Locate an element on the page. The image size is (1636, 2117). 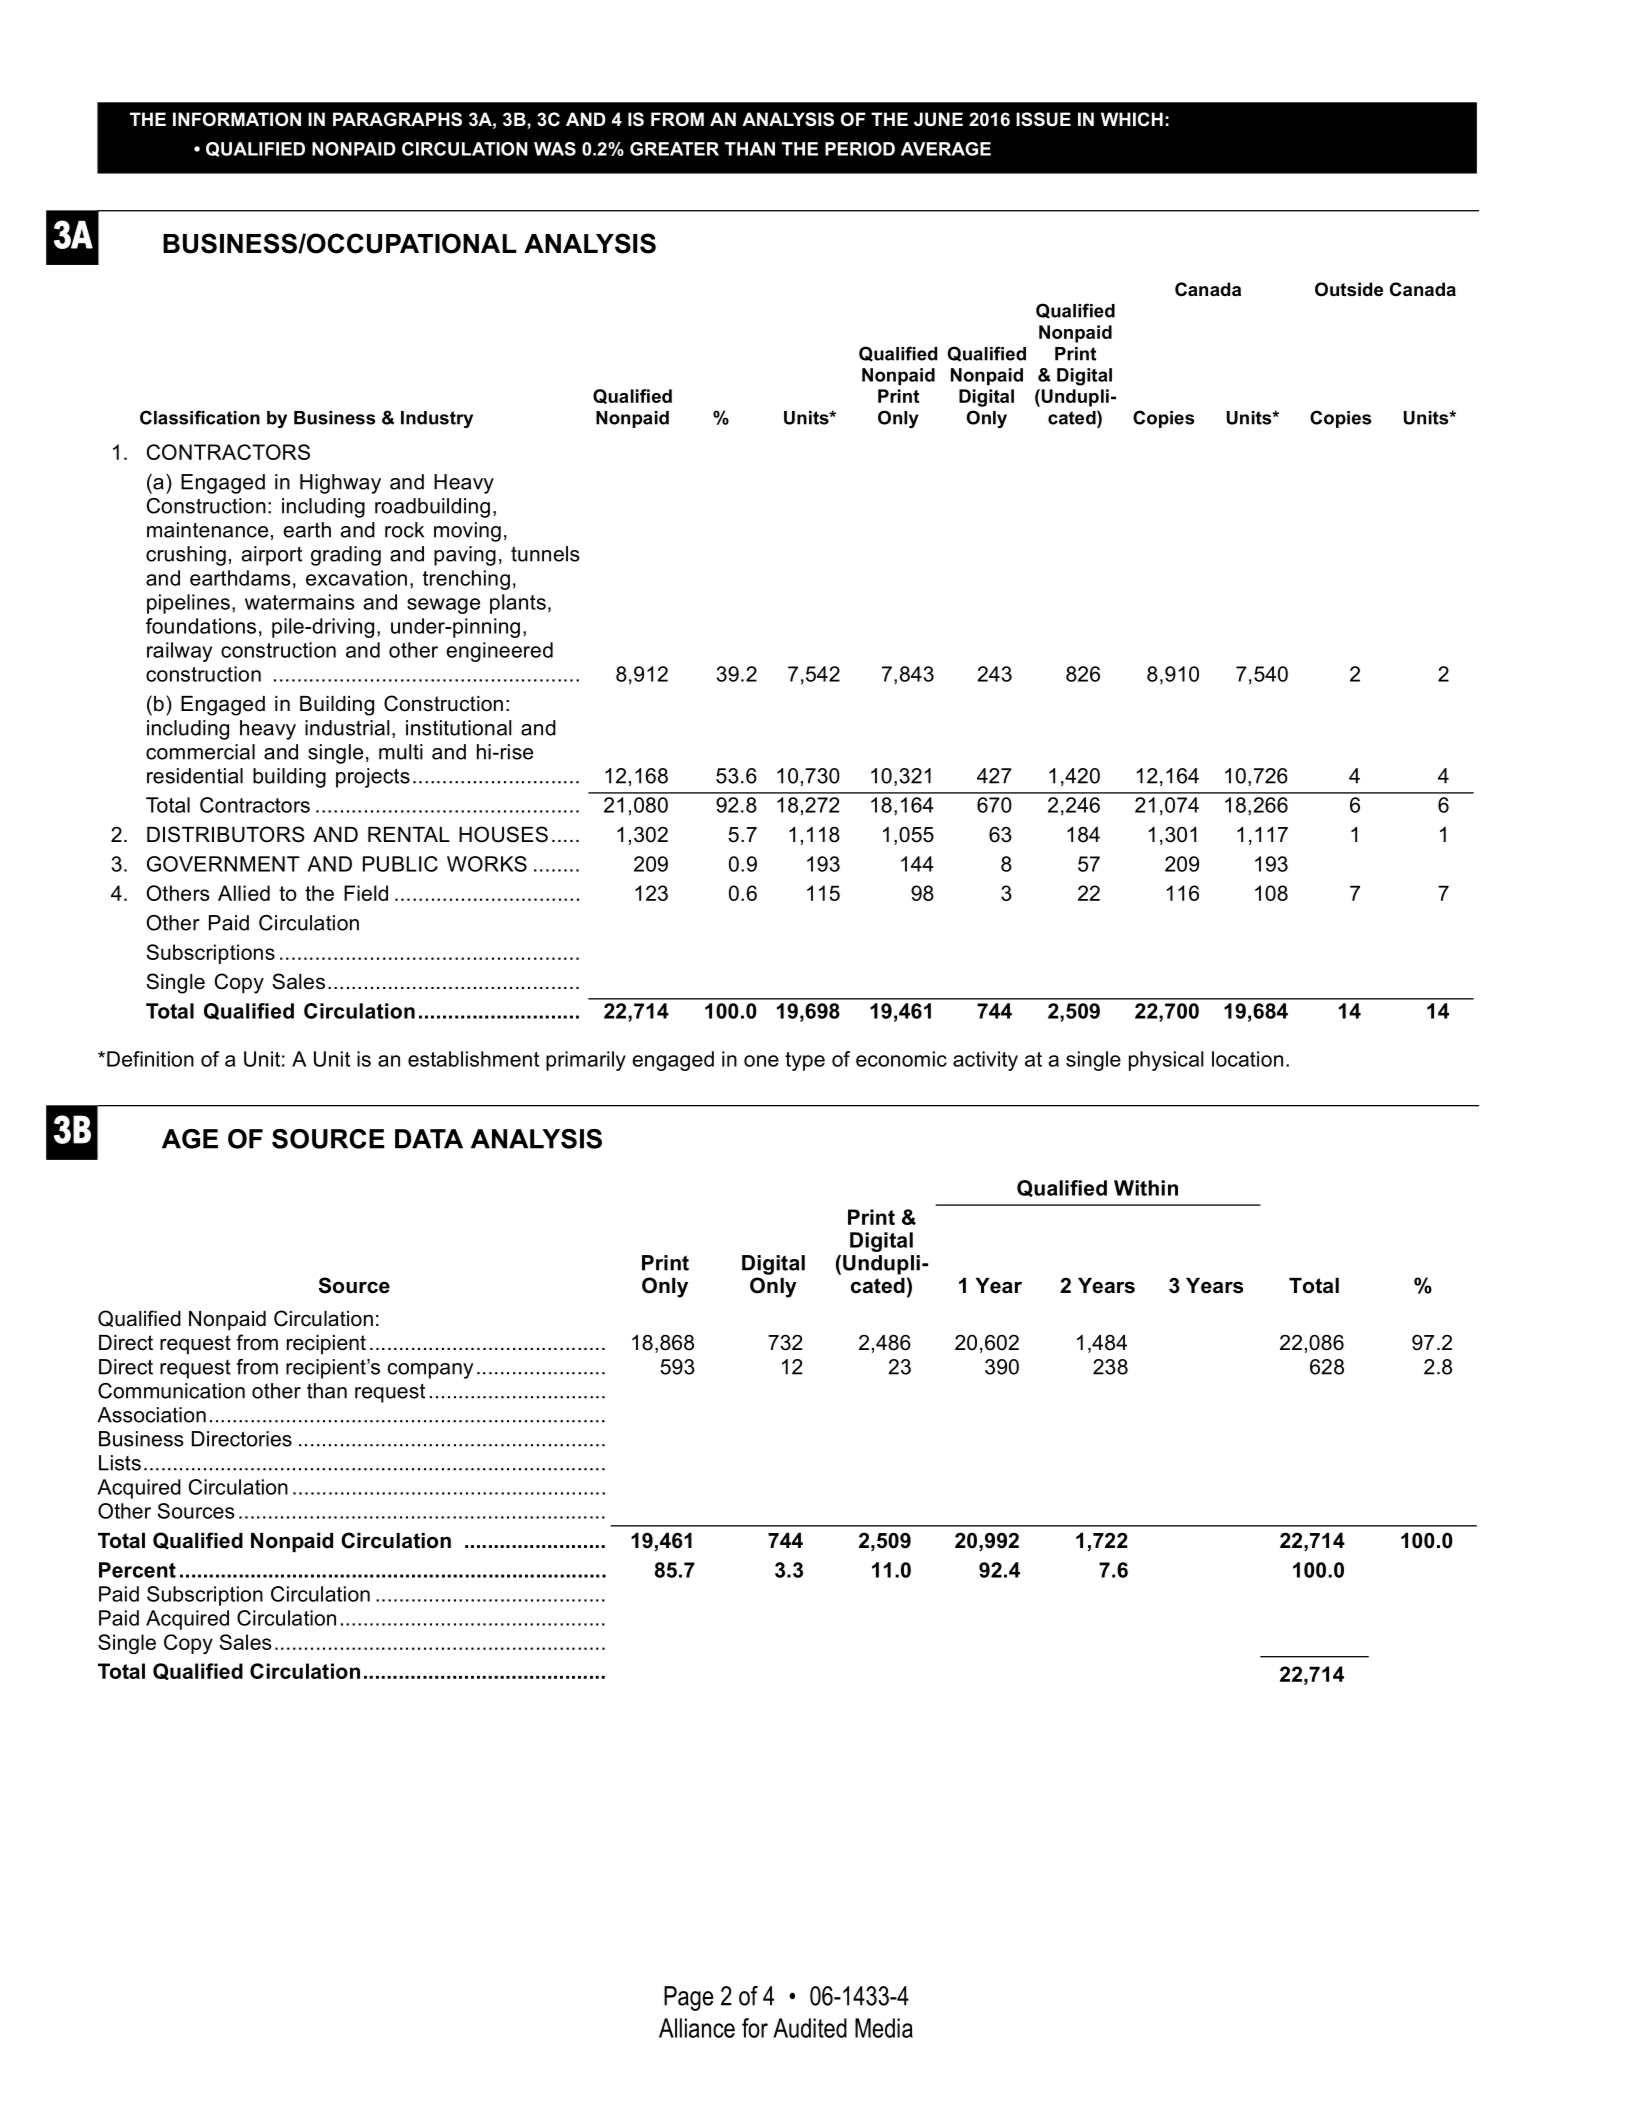
Media is located at coordinates (884, 2028).
